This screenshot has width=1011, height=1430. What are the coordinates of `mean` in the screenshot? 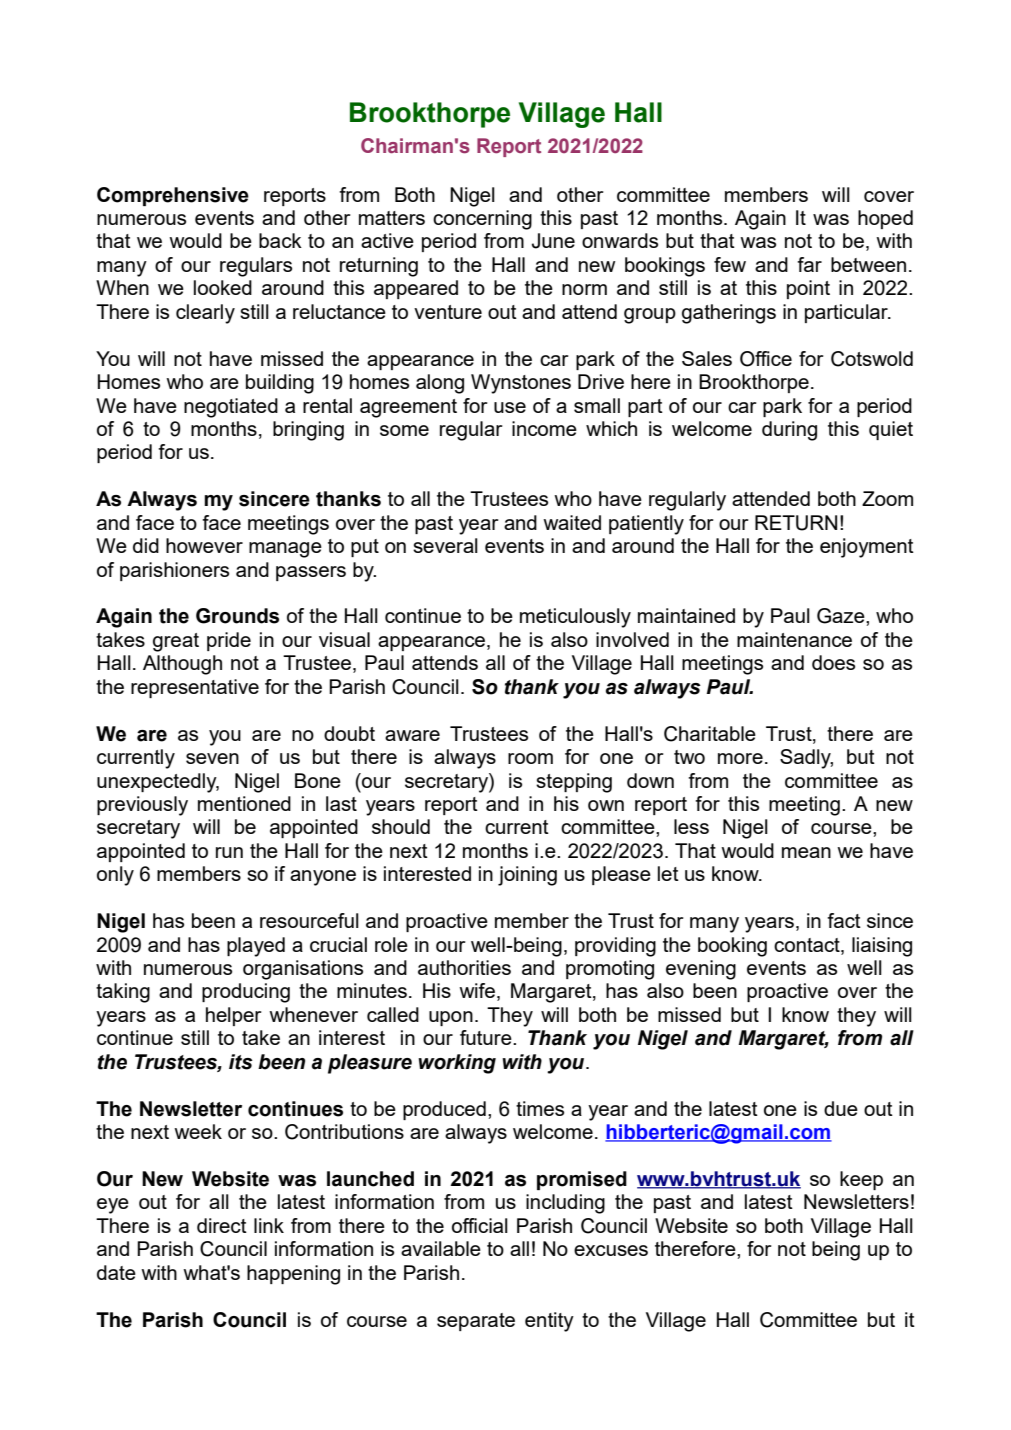 It's located at (806, 852).
